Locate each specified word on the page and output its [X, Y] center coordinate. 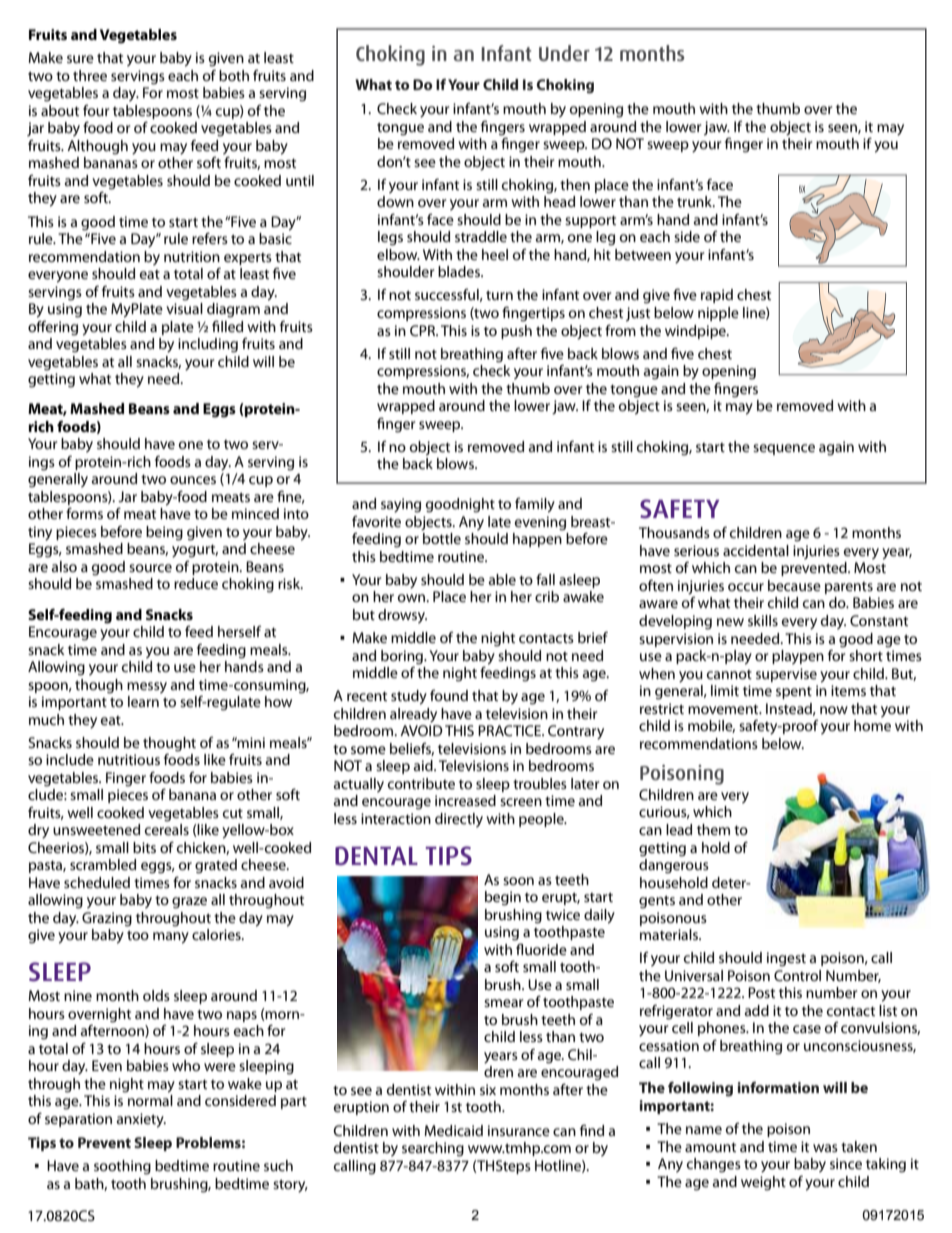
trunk [696, 201]
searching [433, 1149]
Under [564, 53]
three [90, 75]
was [825, 1148]
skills [763, 620]
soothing [122, 1167]
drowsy [402, 616]
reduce [196, 583]
